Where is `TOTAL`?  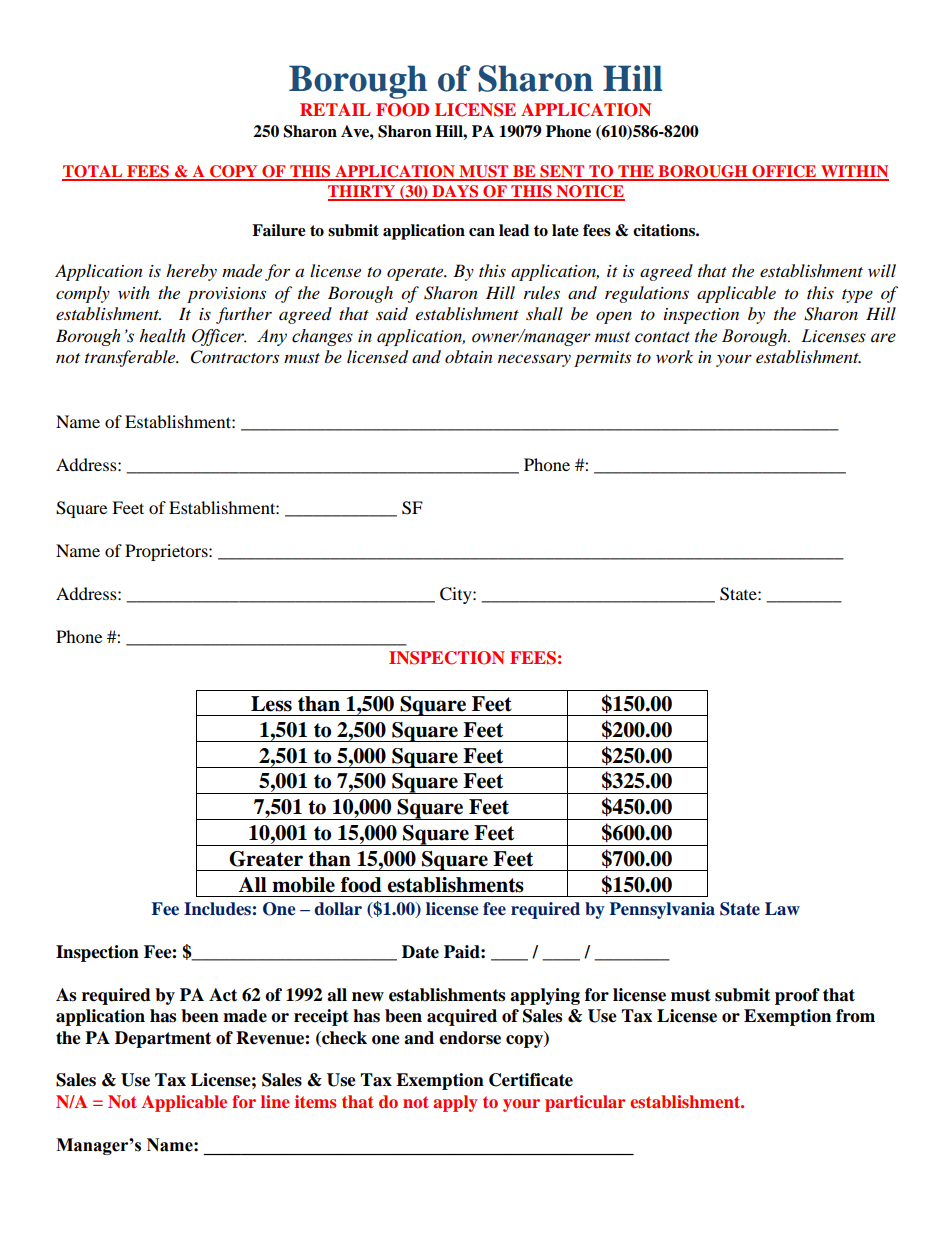 TOTAL is located at coordinates (93, 172).
